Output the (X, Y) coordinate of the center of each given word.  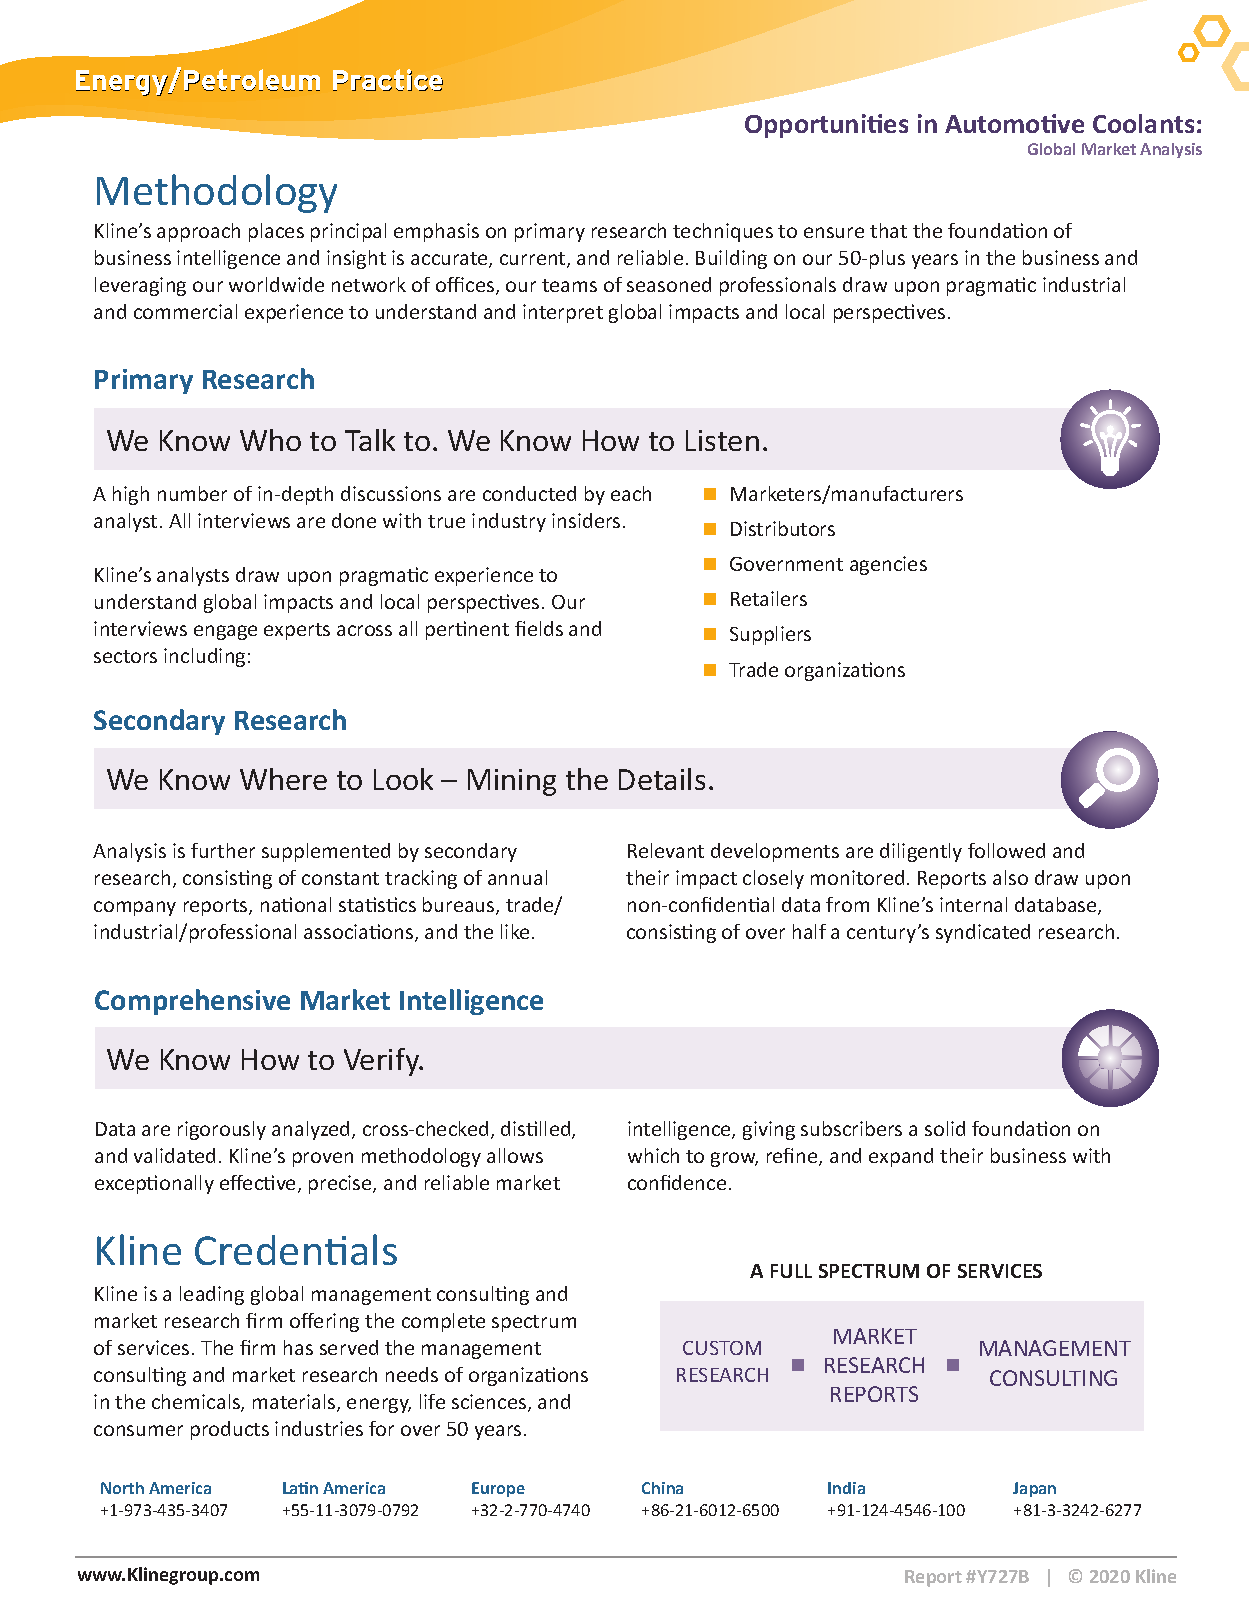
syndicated (983, 933)
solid (945, 1128)
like (515, 931)
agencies (888, 565)
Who (270, 440)
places (276, 232)
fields (539, 628)
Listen (722, 440)
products (230, 1430)
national (296, 904)
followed (1006, 850)
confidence (677, 1182)
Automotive (1014, 123)
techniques (723, 232)
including (204, 657)
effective (259, 1184)
